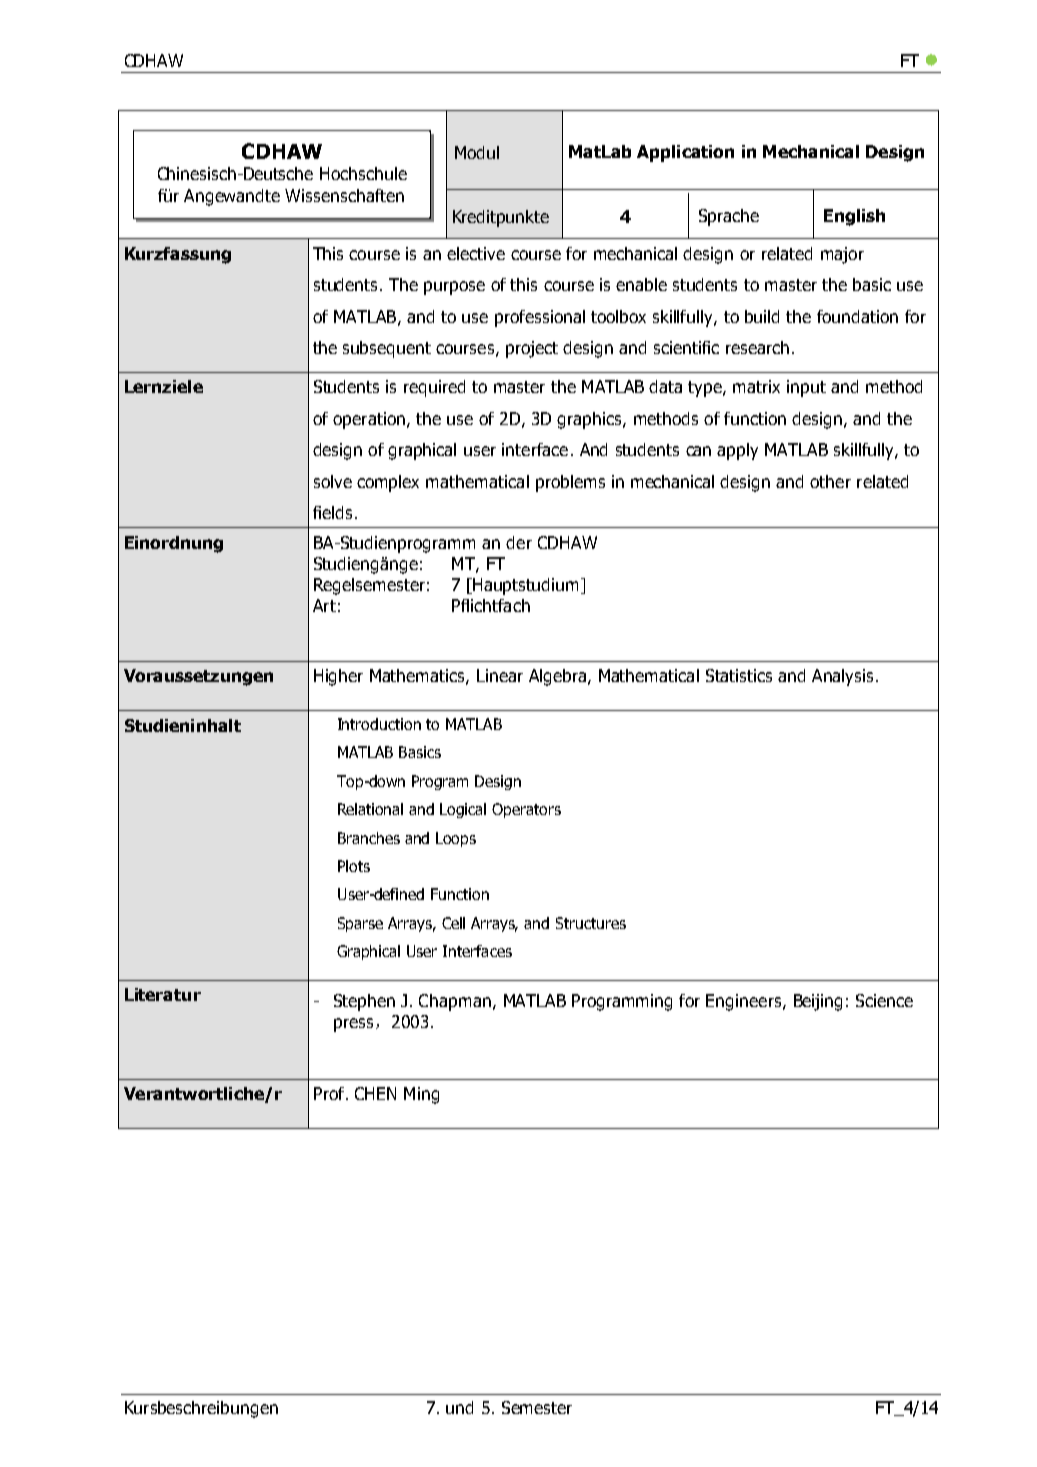 The image size is (1037, 1467). Describe the element at coordinates (590, 420) in the image. I see `graphics` at that location.
